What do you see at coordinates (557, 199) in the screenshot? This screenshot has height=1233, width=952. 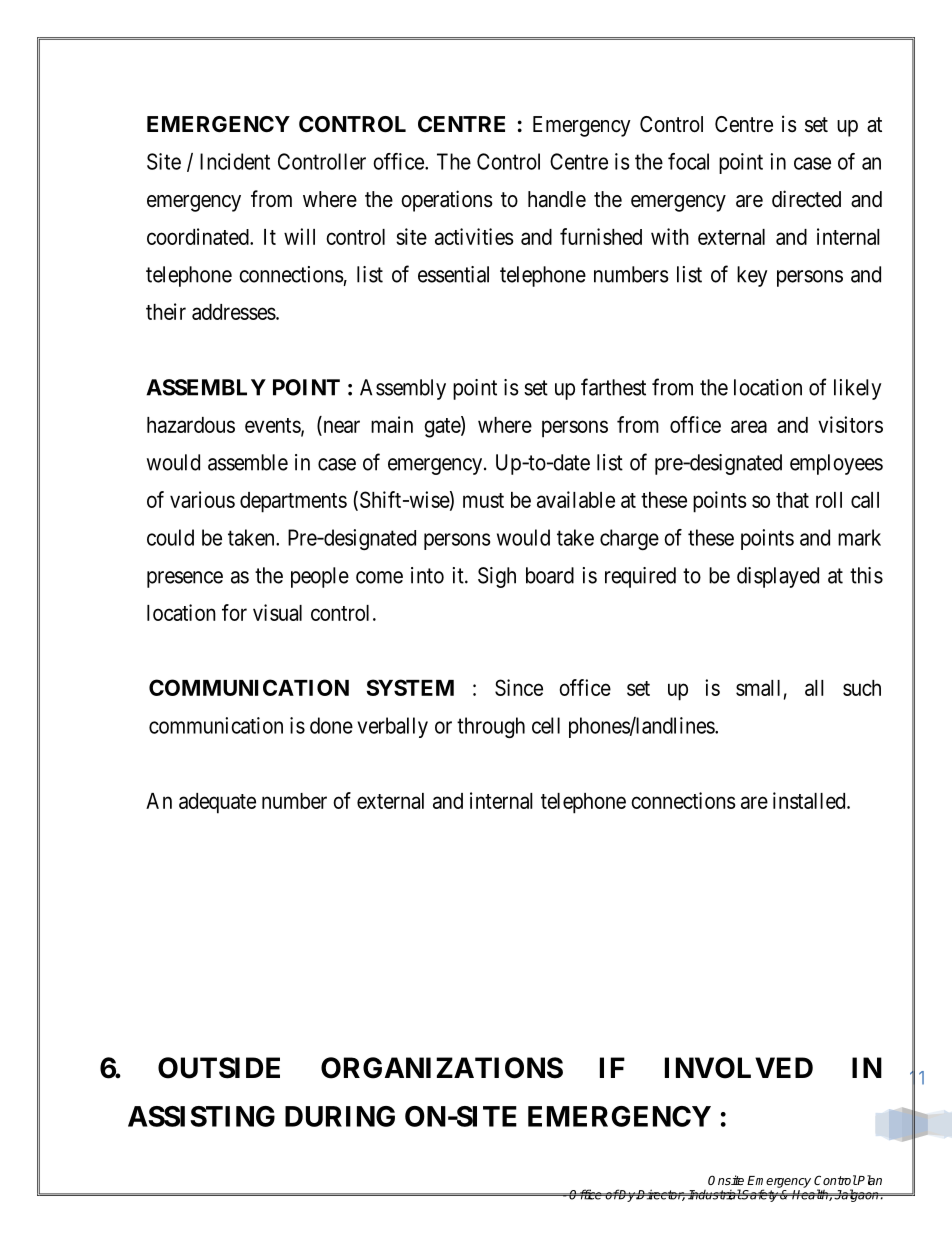 I see `handle` at bounding box center [557, 199].
